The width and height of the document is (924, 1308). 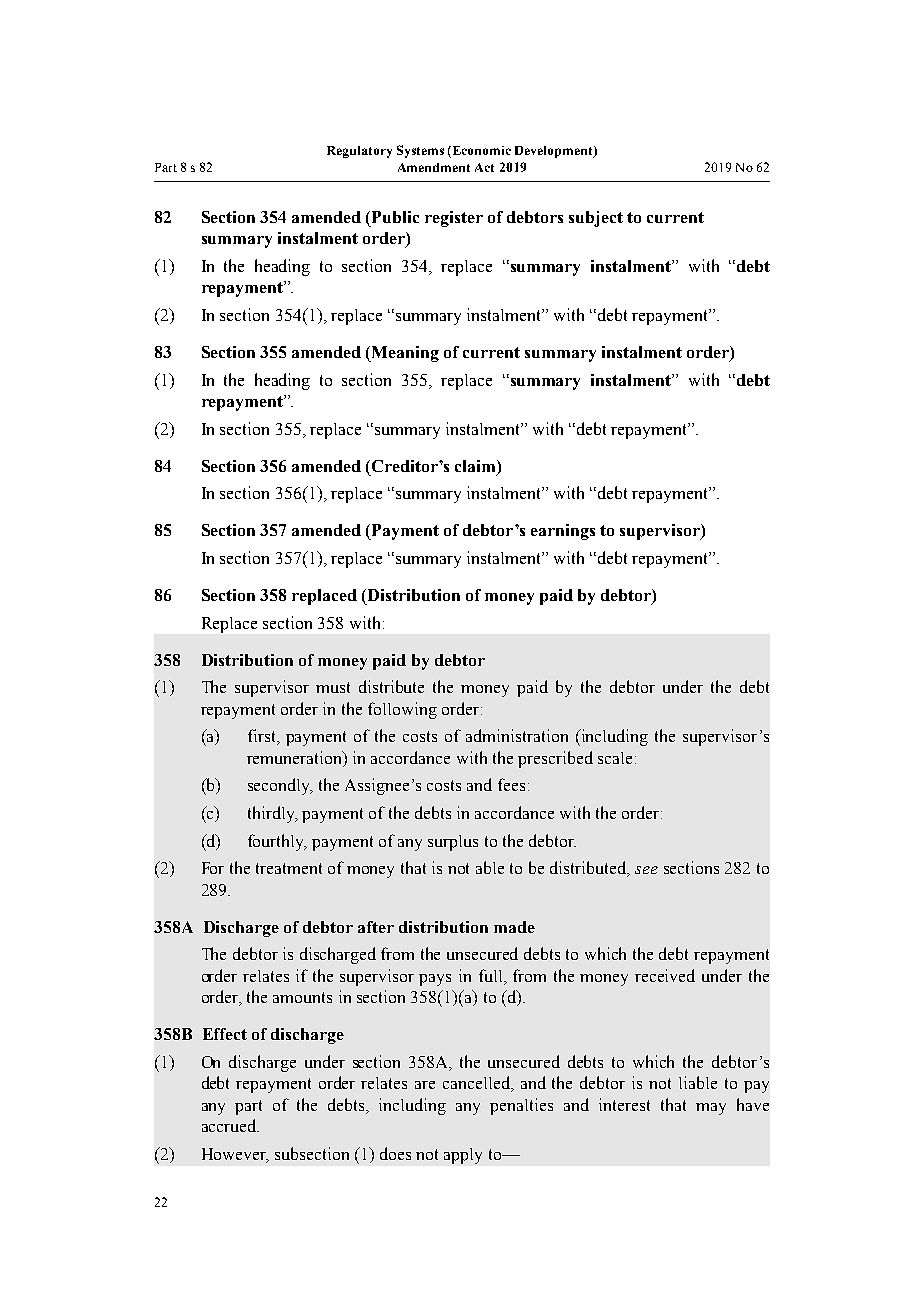 I want to click on Act, so click(x=484, y=167).
